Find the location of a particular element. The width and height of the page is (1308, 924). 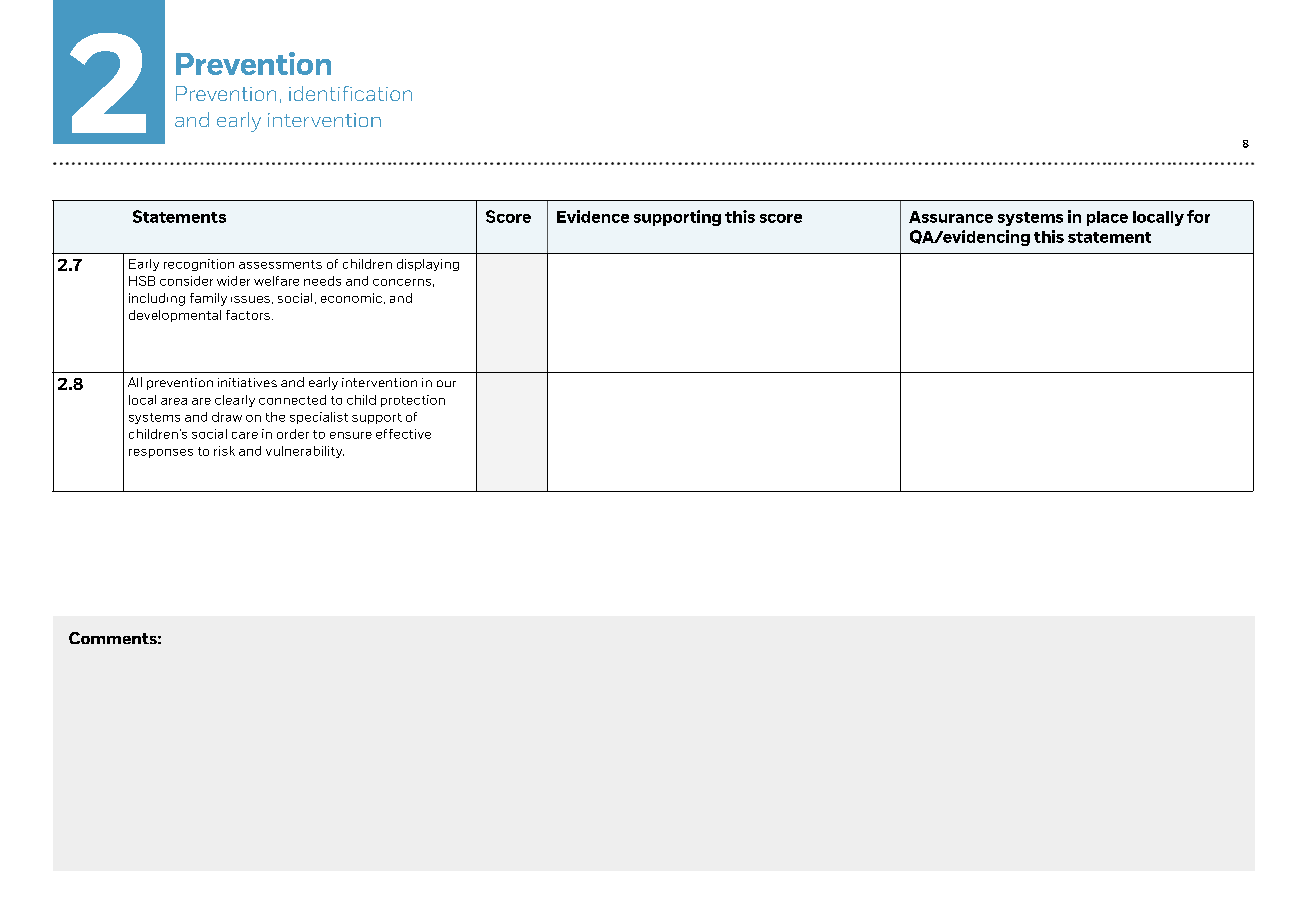

Evidence is located at coordinates (593, 216).
